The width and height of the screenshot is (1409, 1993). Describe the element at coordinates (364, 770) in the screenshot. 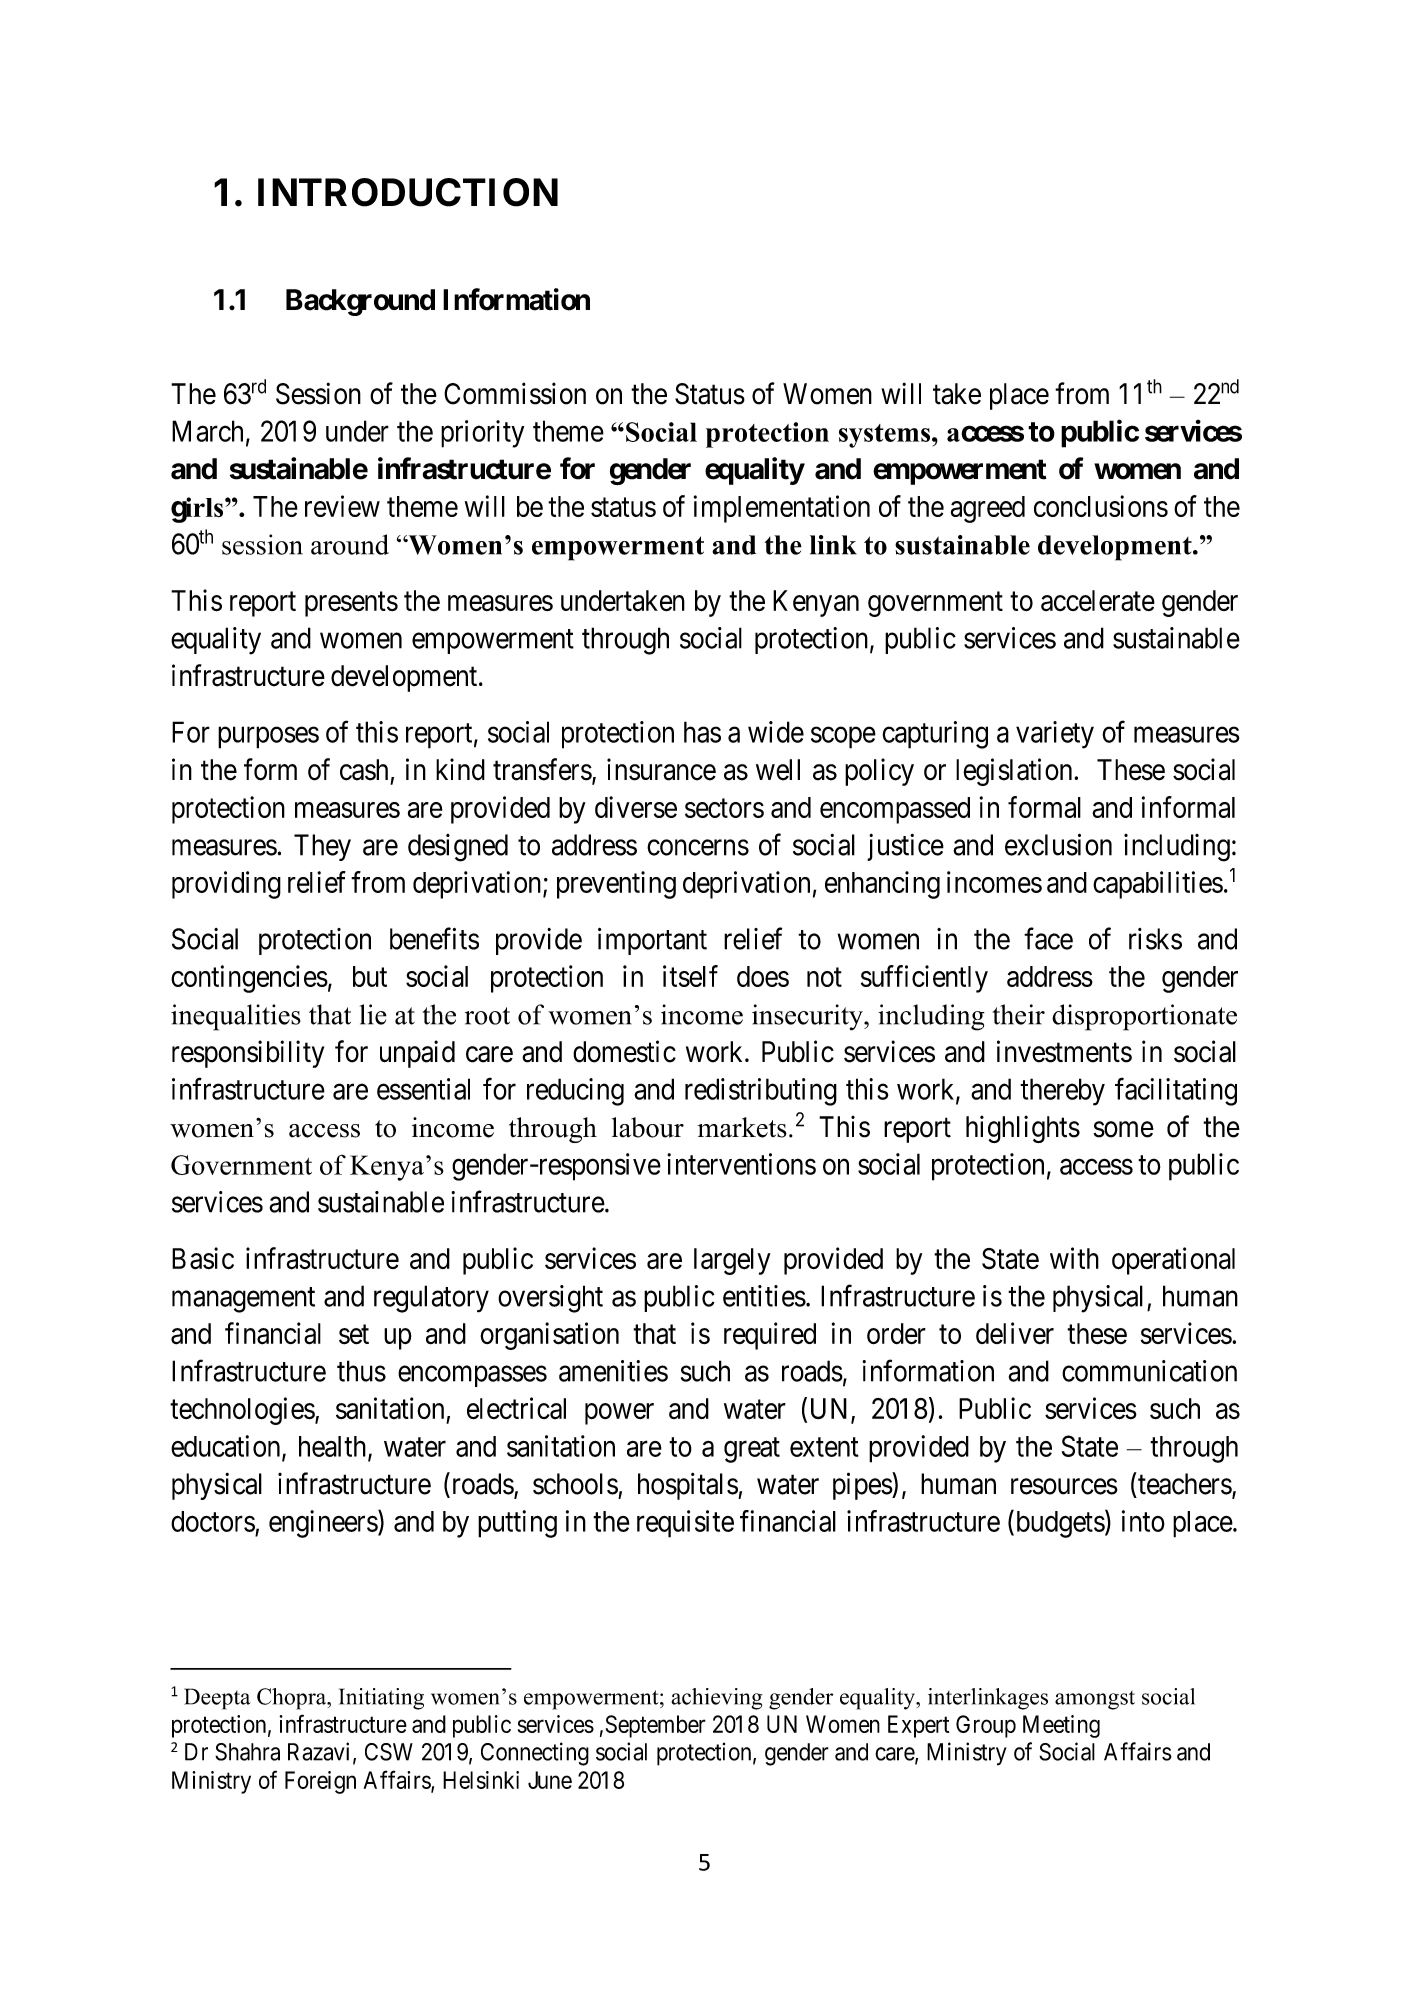

I see `cash` at that location.
